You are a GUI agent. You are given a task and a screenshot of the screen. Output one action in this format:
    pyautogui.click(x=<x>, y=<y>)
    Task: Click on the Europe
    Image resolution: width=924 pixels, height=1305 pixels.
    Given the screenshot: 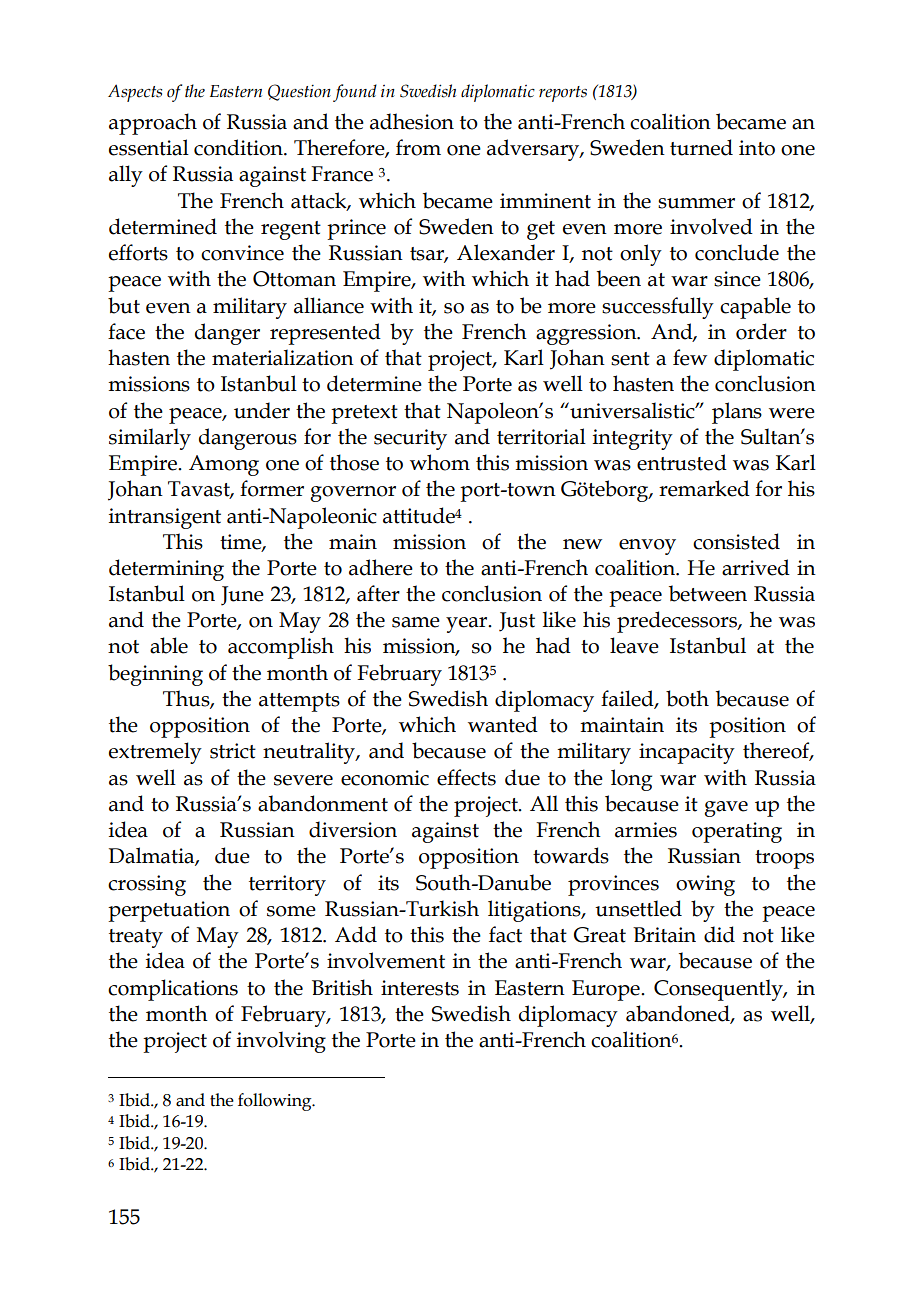 What is the action you would take?
    pyautogui.click(x=607, y=990)
